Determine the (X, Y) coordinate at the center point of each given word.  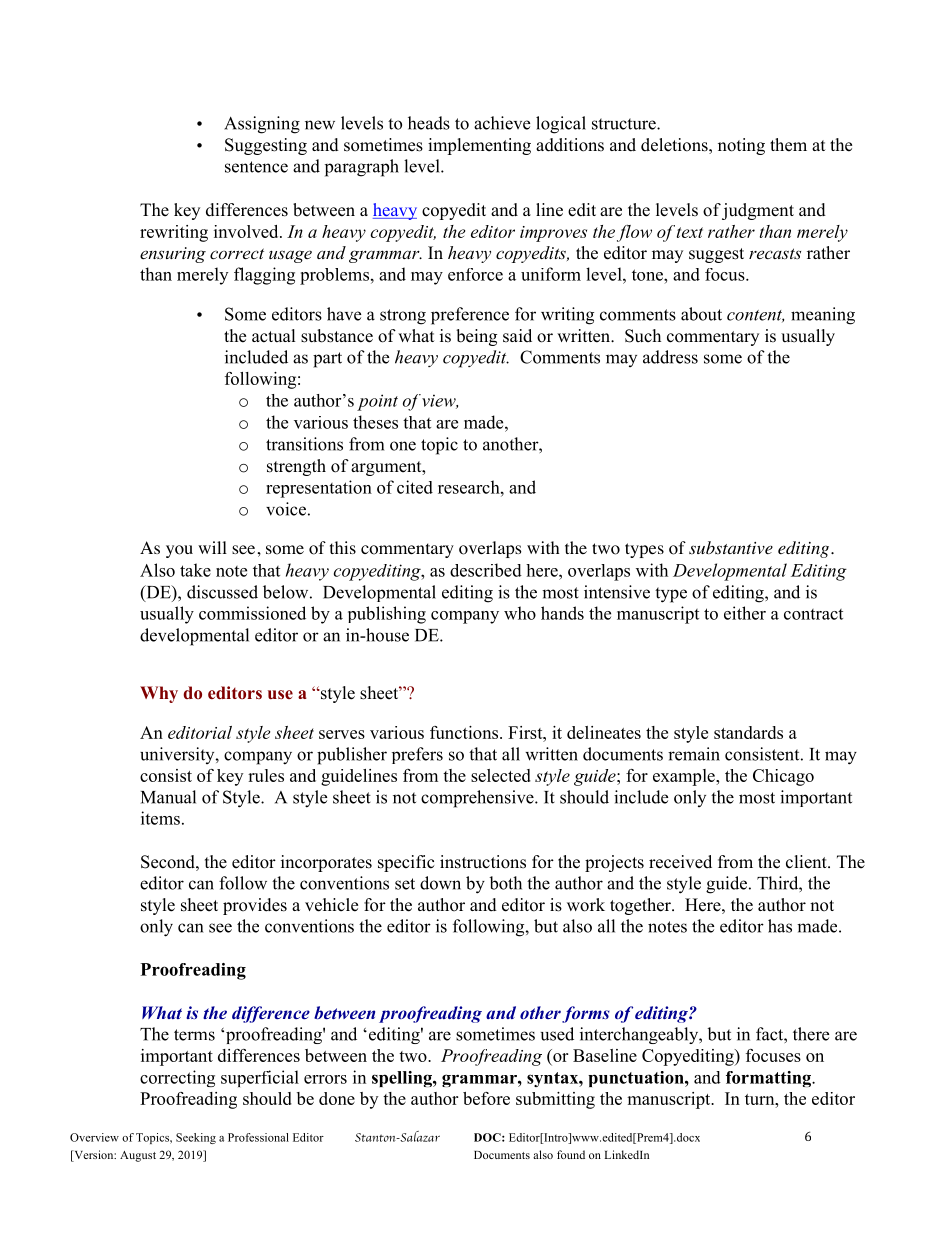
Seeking (196, 1138)
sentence (256, 167)
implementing (479, 146)
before (486, 1098)
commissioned (252, 613)
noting (741, 146)
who (520, 613)
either (745, 613)
